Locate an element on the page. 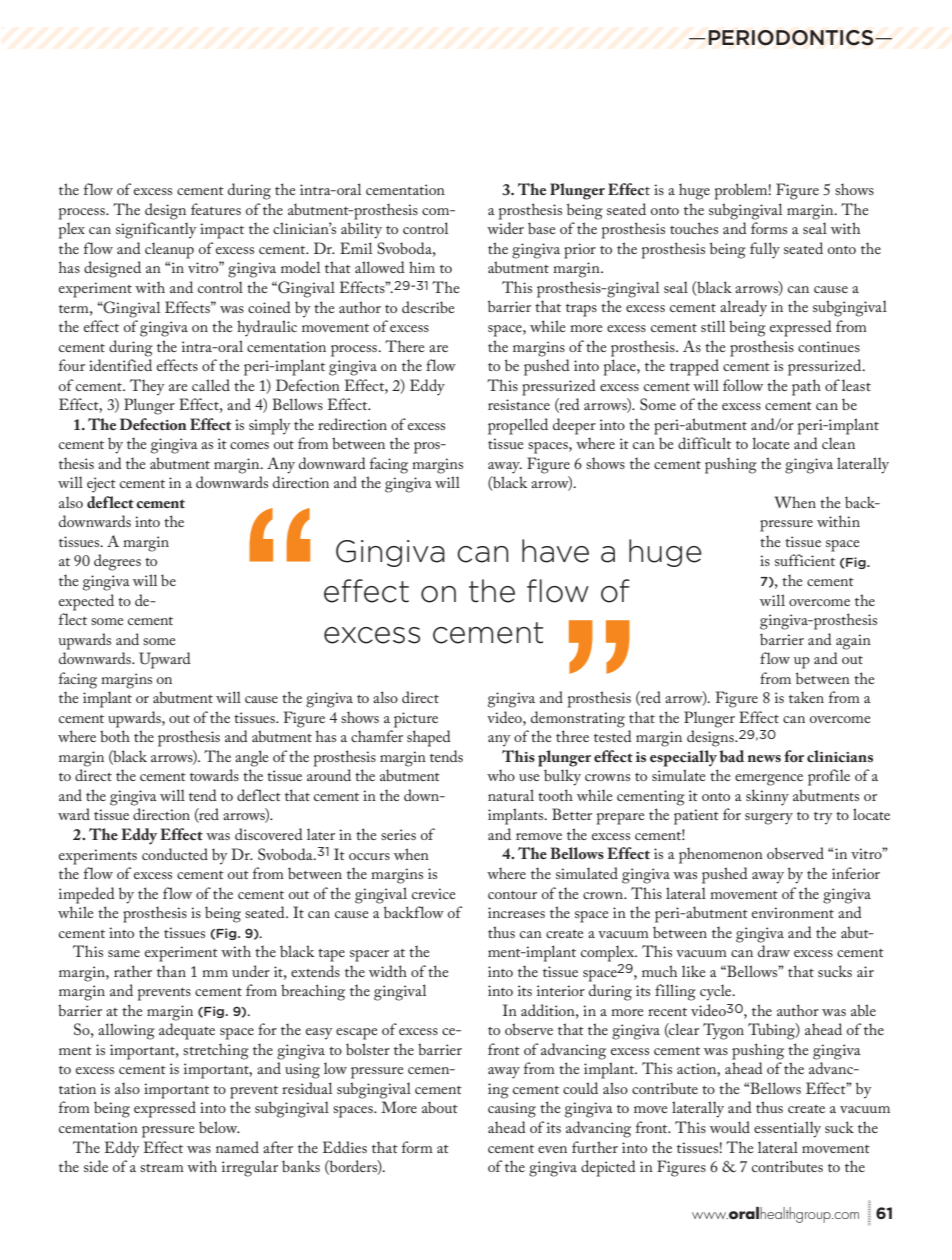  draw is located at coordinates (774, 951).
